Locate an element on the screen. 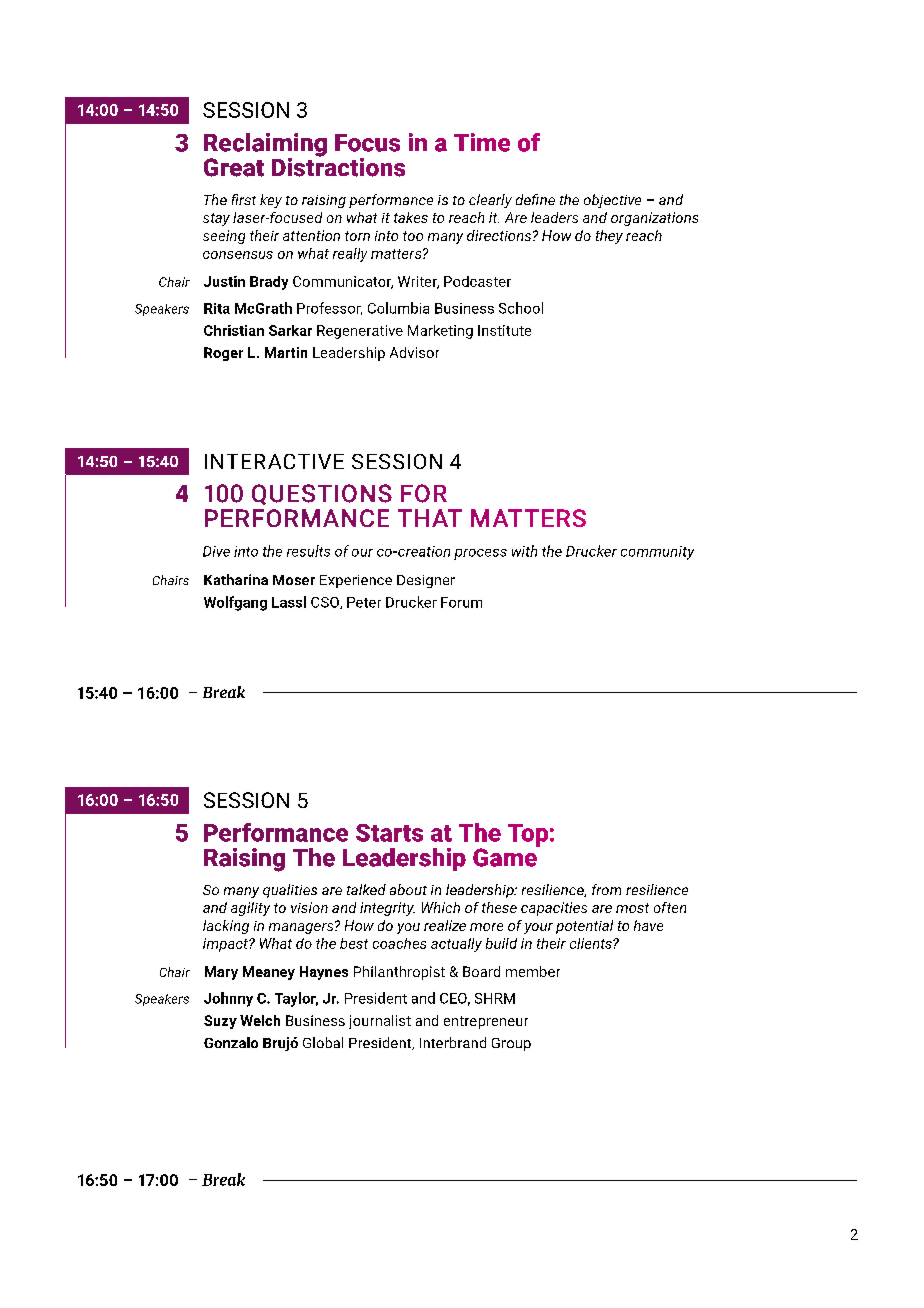 Image resolution: width=924 pixels, height=1308 pixels. clients is located at coordinates (592, 943).
